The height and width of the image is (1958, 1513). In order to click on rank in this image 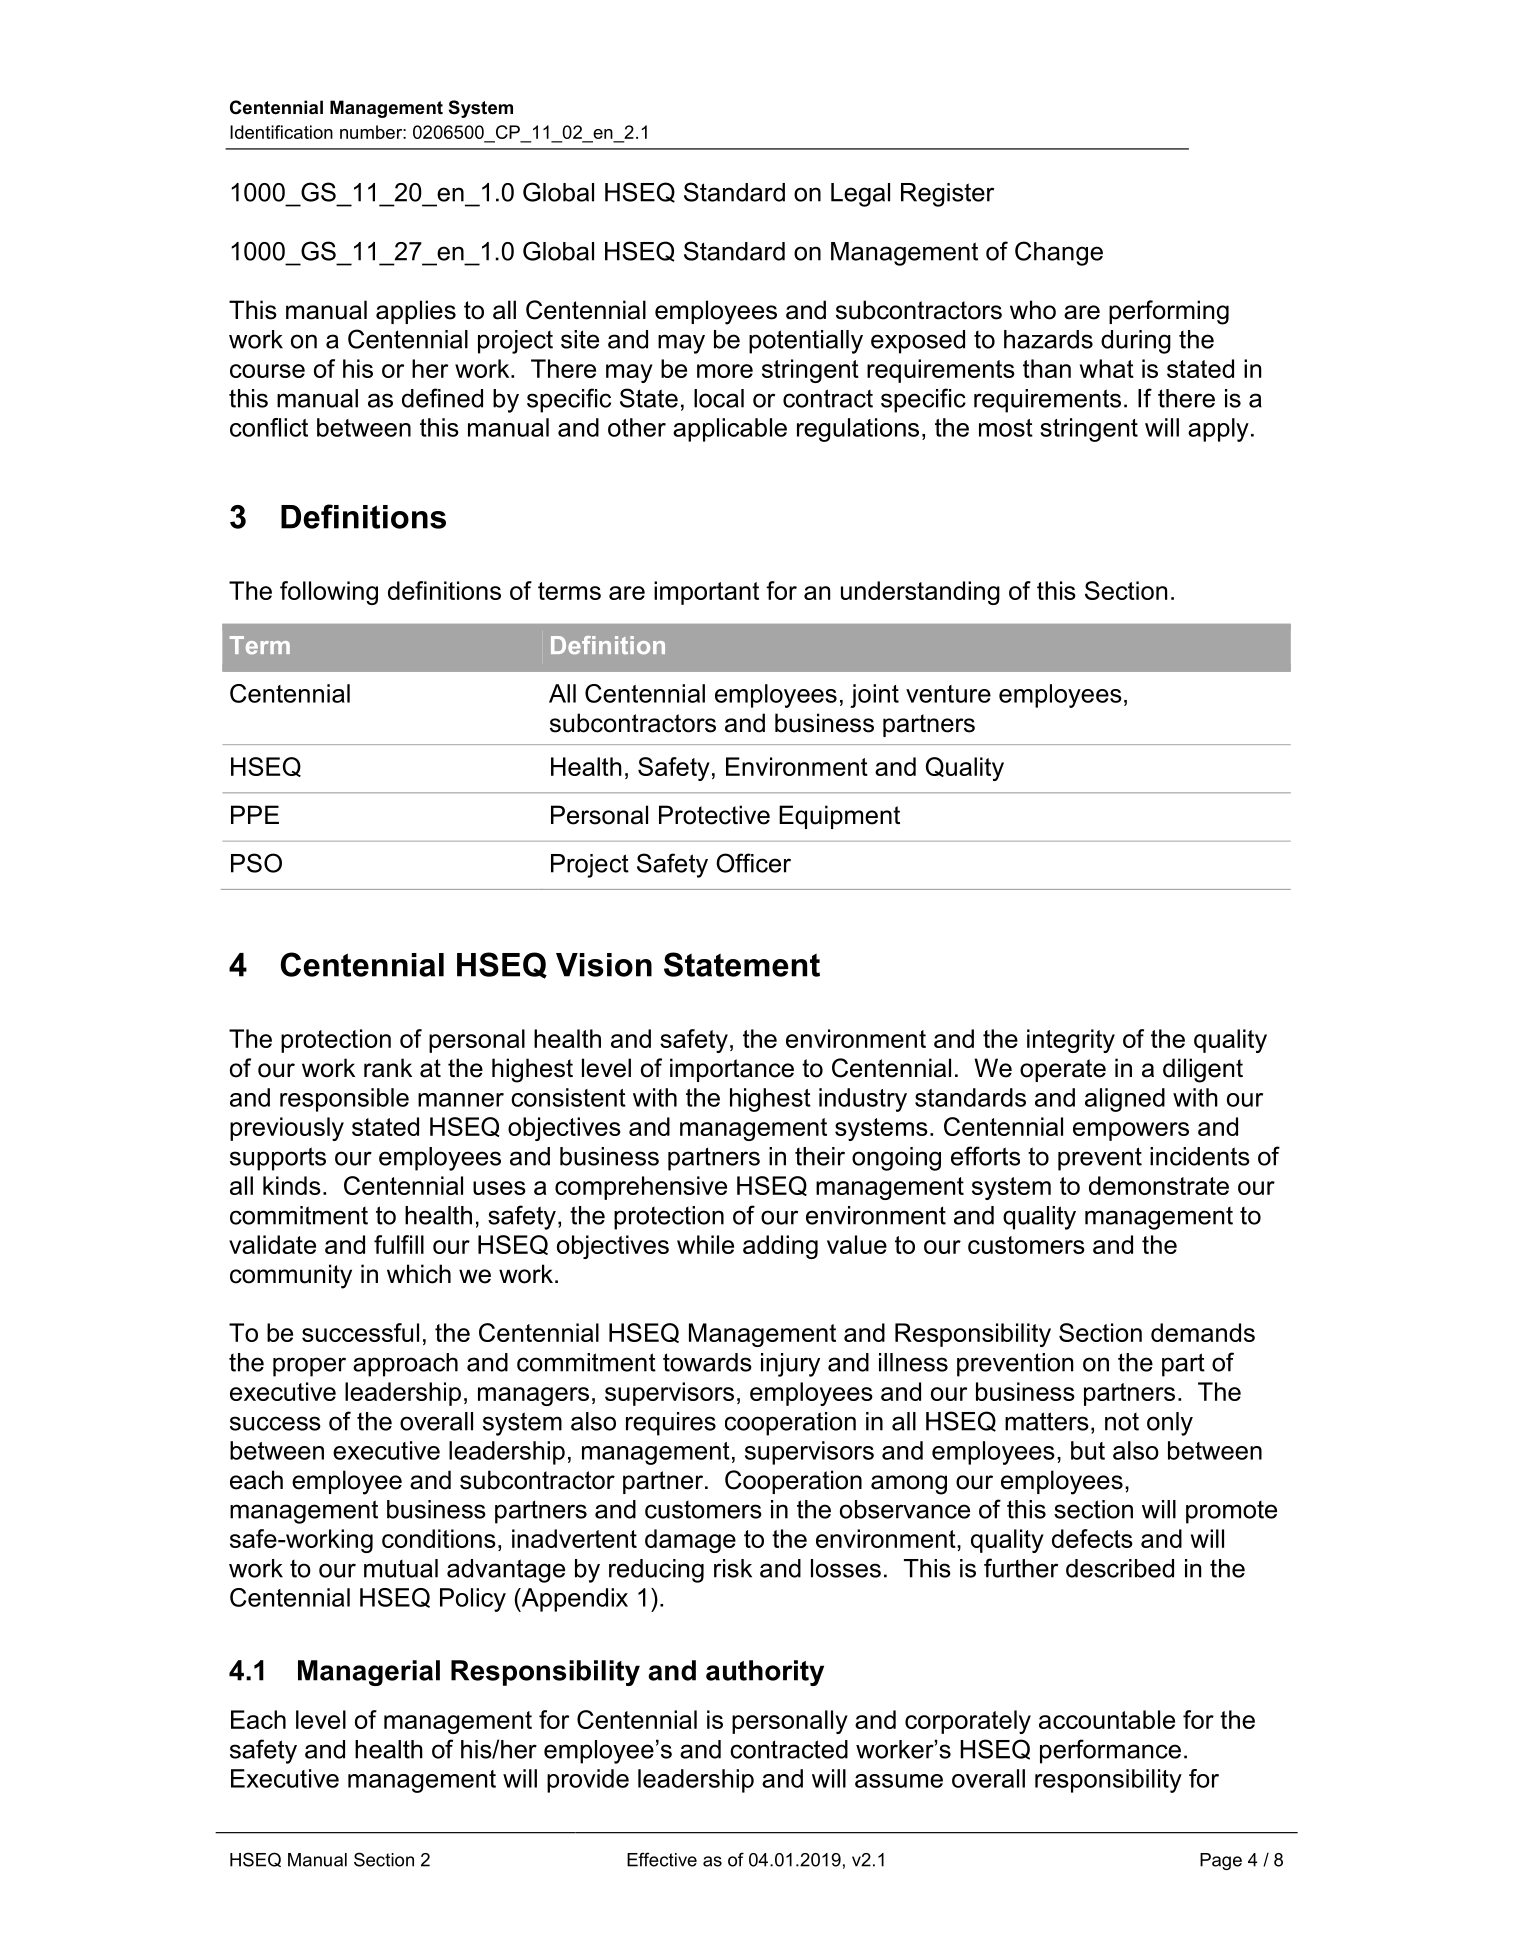, I will do `click(388, 1068)`.
